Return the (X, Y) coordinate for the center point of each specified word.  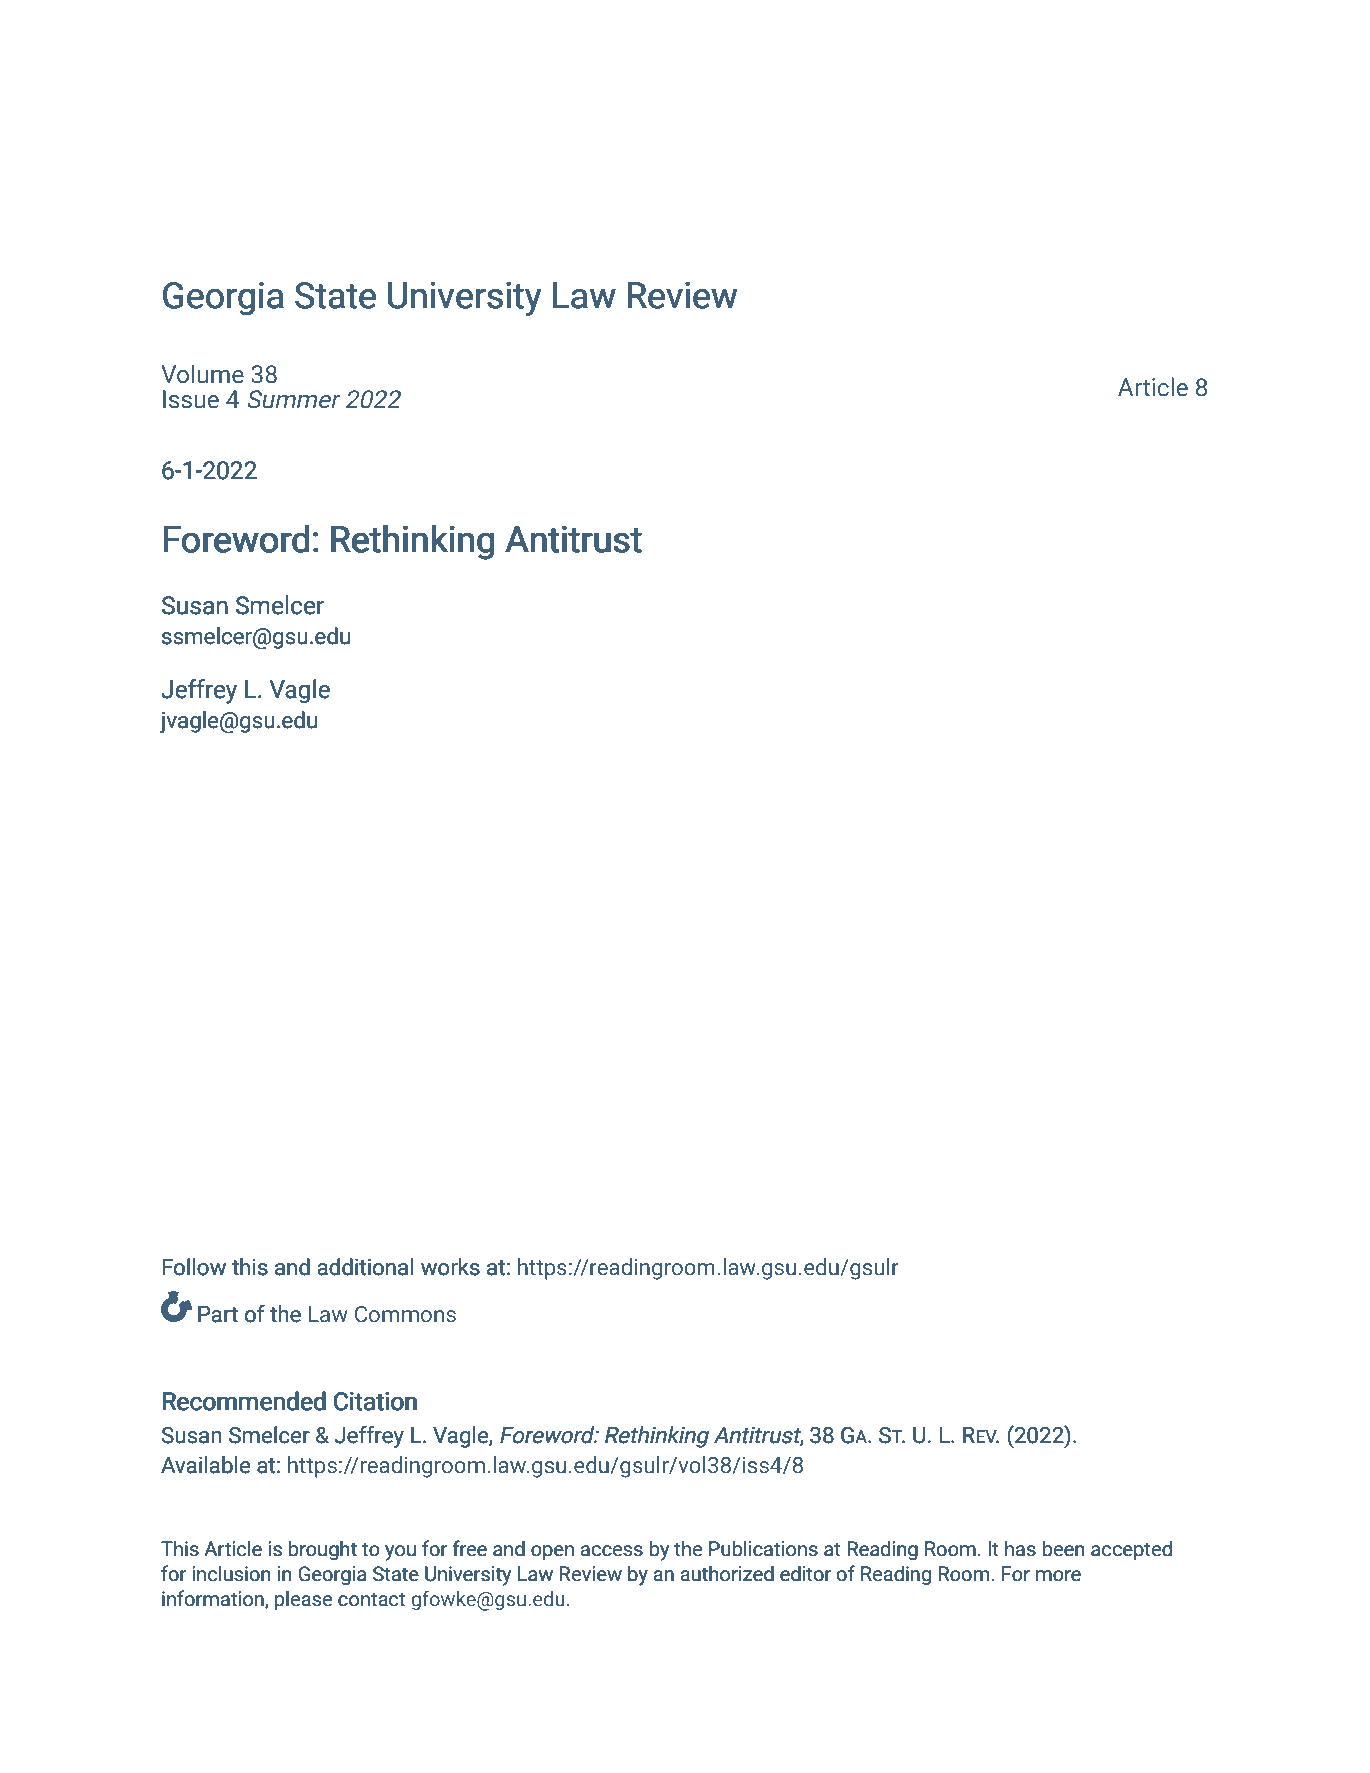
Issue (191, 399)
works (450, 1267)
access (612, 1551)
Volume (202, 374)
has (1020, 1549)
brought (323, 1550)
